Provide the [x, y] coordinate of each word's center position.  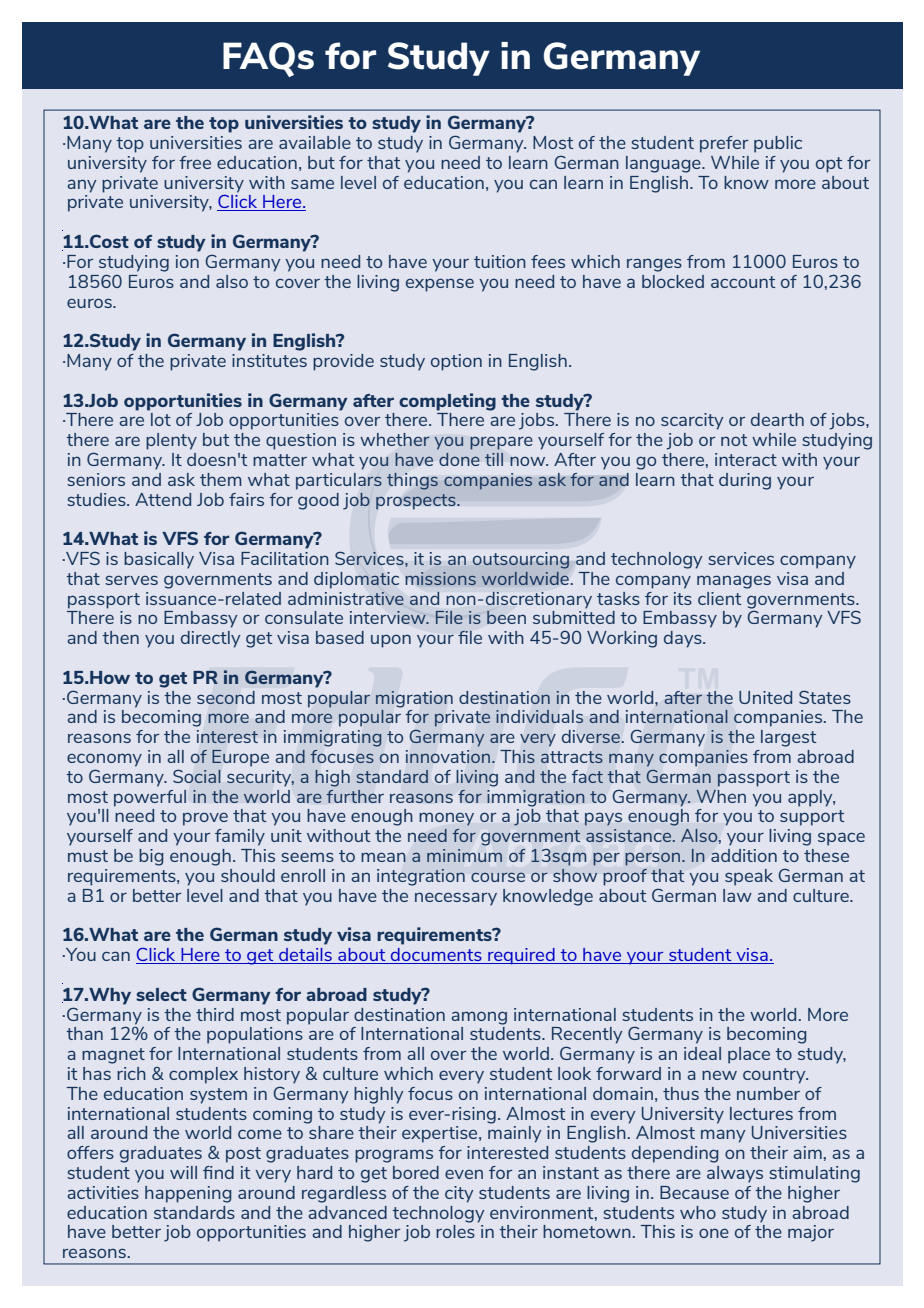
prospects [417, 502]
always [735, 1174]
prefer [724, 144]
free [195, 162]
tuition [500, 261]
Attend [163, 499]
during [745, 481]
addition [744, 855]
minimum [464, 855]
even [464, 1174]
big [151, 857]
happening [188, 1194]
